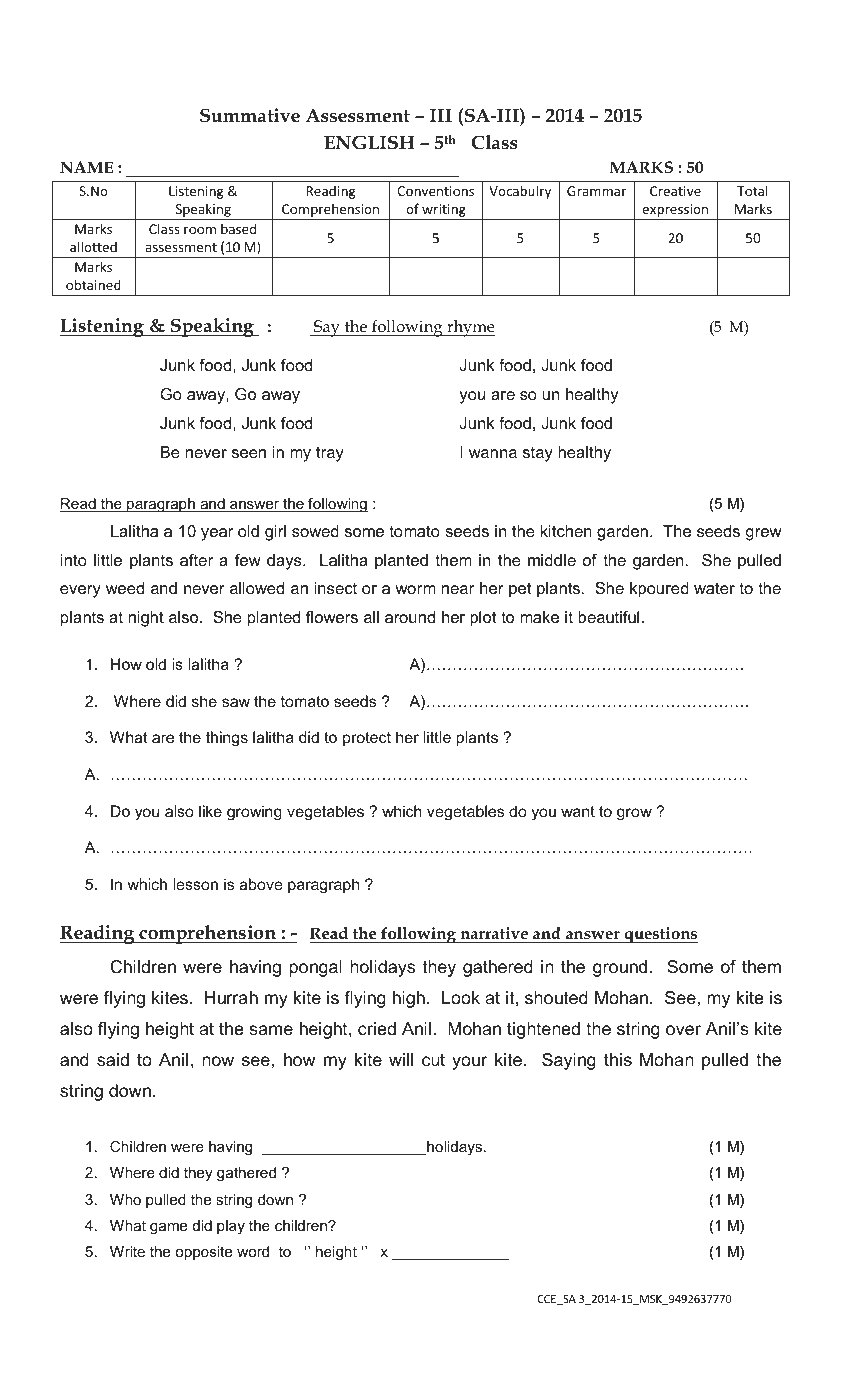 The width and height of the document is (849, 1400). What do you see at coordinates (253, 1251) in the document?
I see `word` at bounding box center [253, 1251].
